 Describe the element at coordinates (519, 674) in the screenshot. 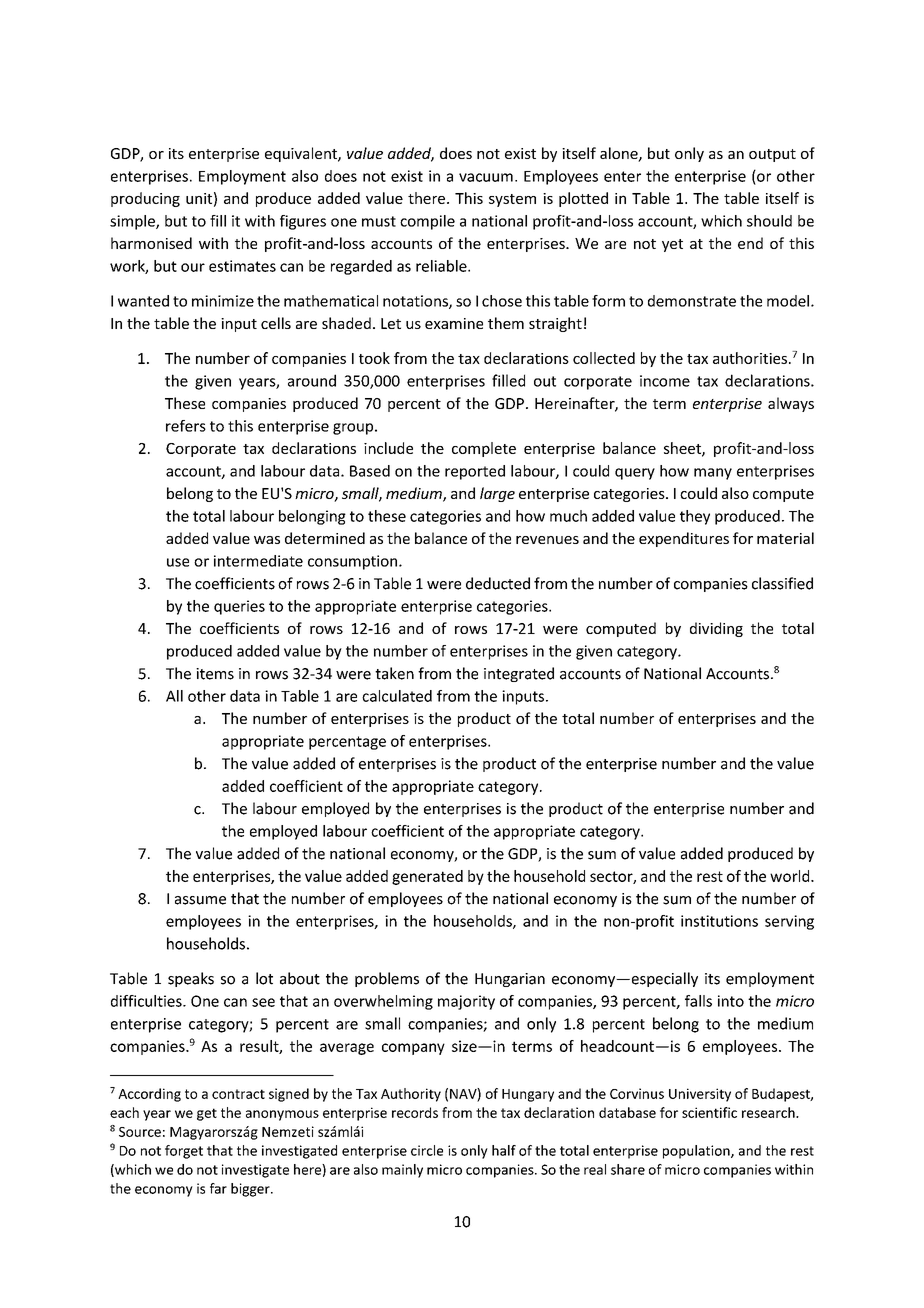

I see `integrated` at that location.
